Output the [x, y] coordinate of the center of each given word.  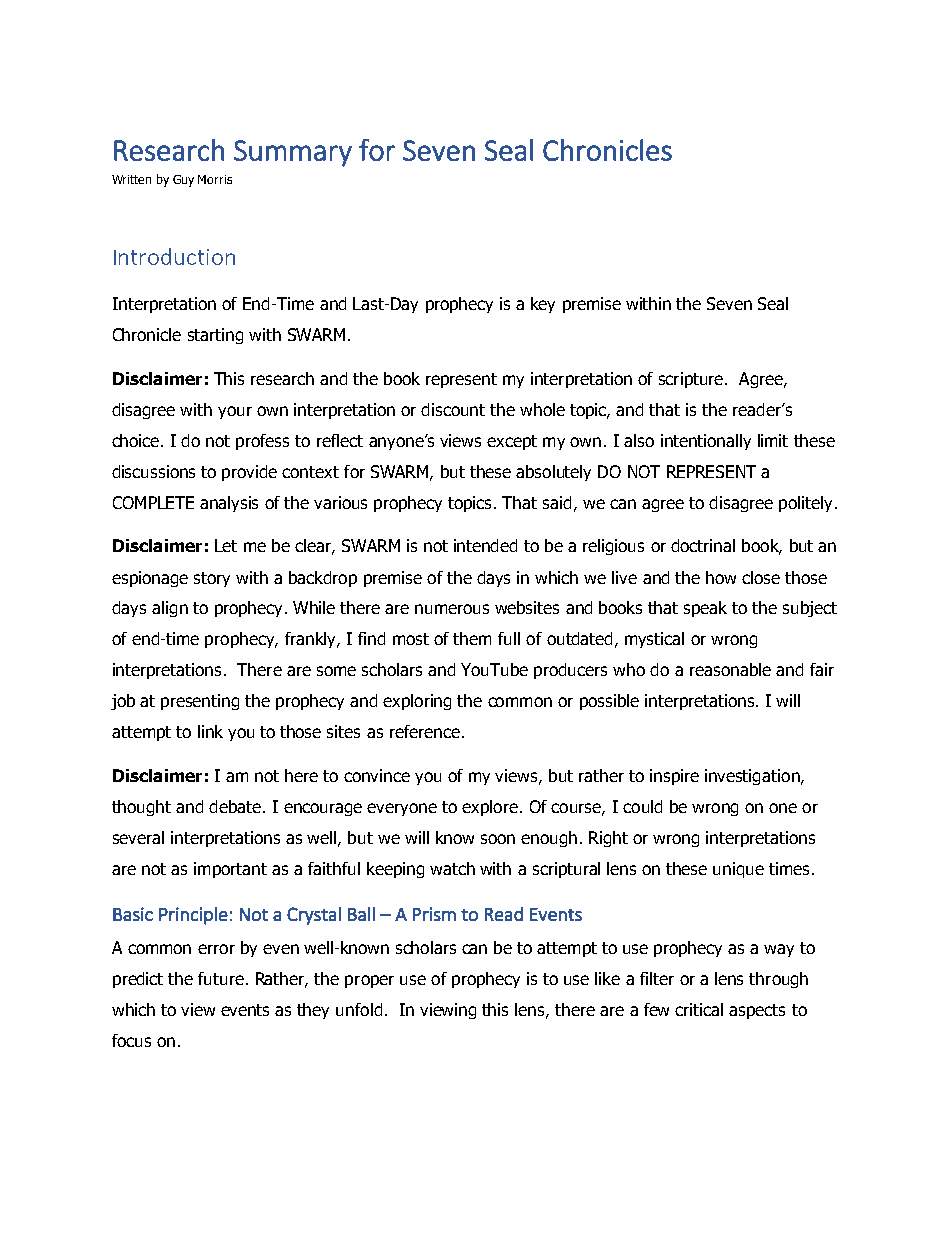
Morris [215, 179]
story [212, 579]
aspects [757, 1011]
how [721, 577]
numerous [452, 609]
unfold [359, 1009]
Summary [293, 153]
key [543, 305]
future [221, 978]
